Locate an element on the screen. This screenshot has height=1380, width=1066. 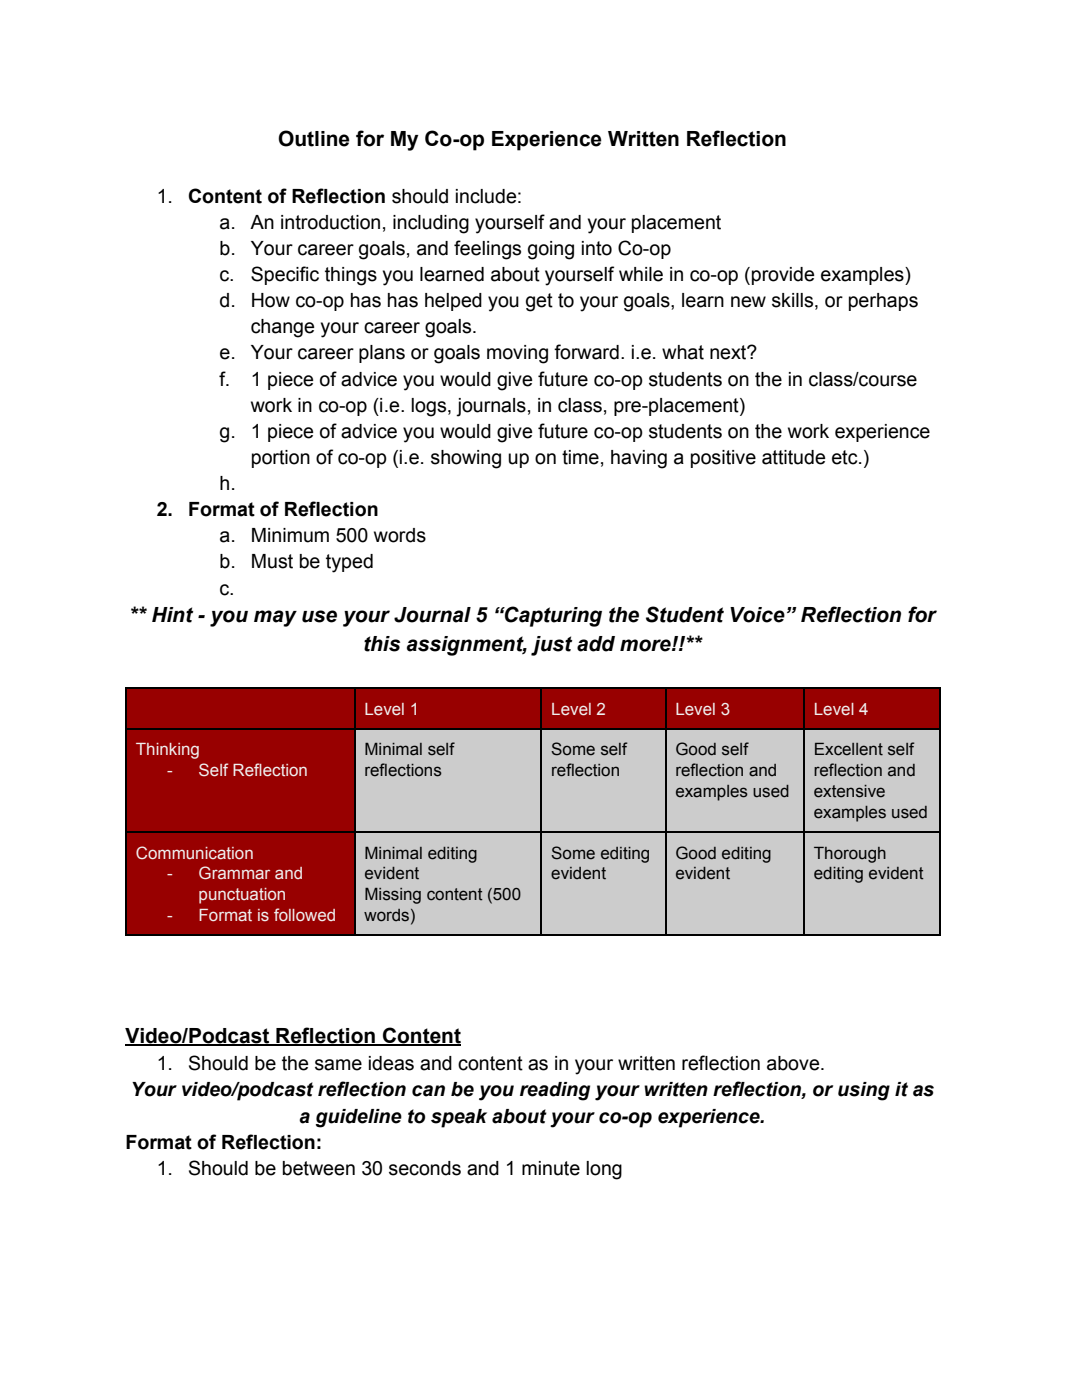
Missing is located at coordinates (393, 896).
